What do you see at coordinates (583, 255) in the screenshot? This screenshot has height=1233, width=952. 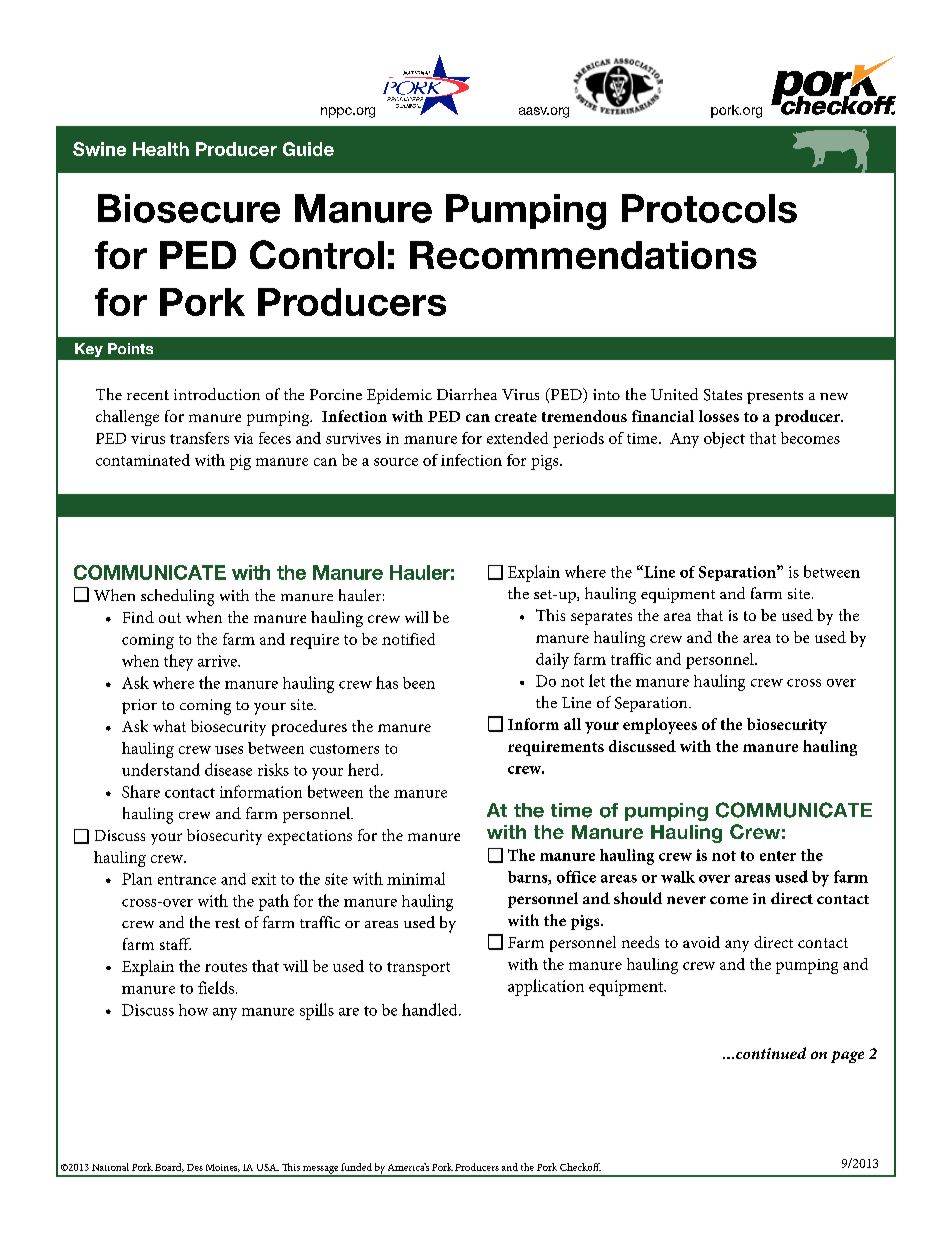 I see `Recommendations` at bounding box center [583, 255].
